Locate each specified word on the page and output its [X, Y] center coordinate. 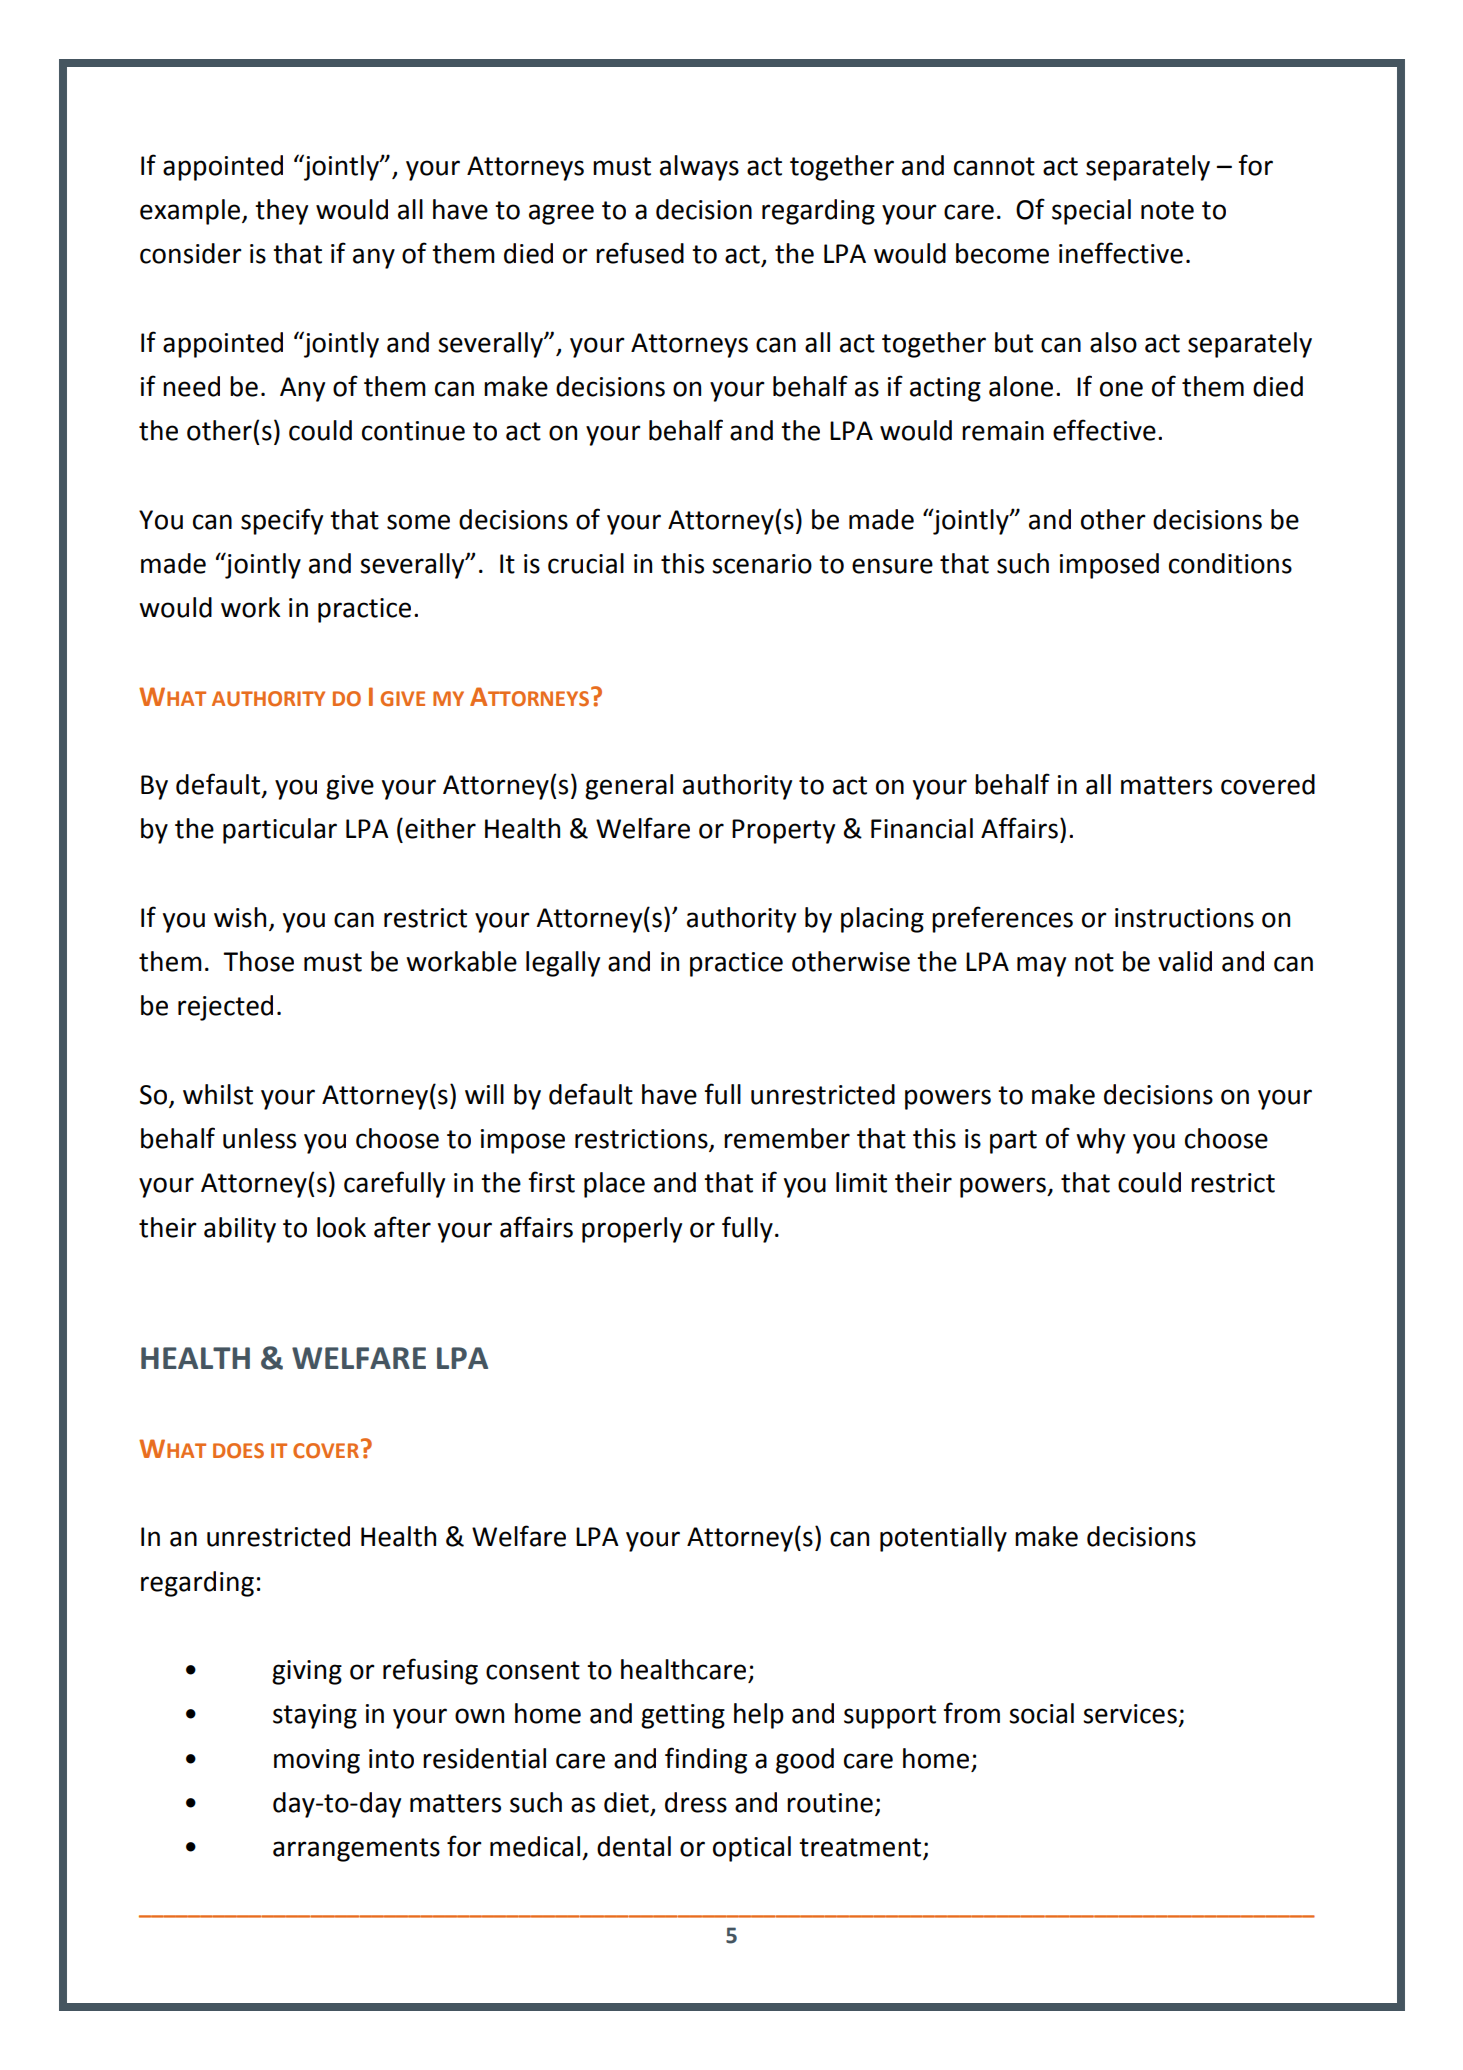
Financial [922, 828]
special [1091, 212]
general [629, 787]
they [281, 212]
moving [317, 1761]
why [1100, 1141]
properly [632, 1230]
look [341, 1227]
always [699, 168]
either [440, 828]
